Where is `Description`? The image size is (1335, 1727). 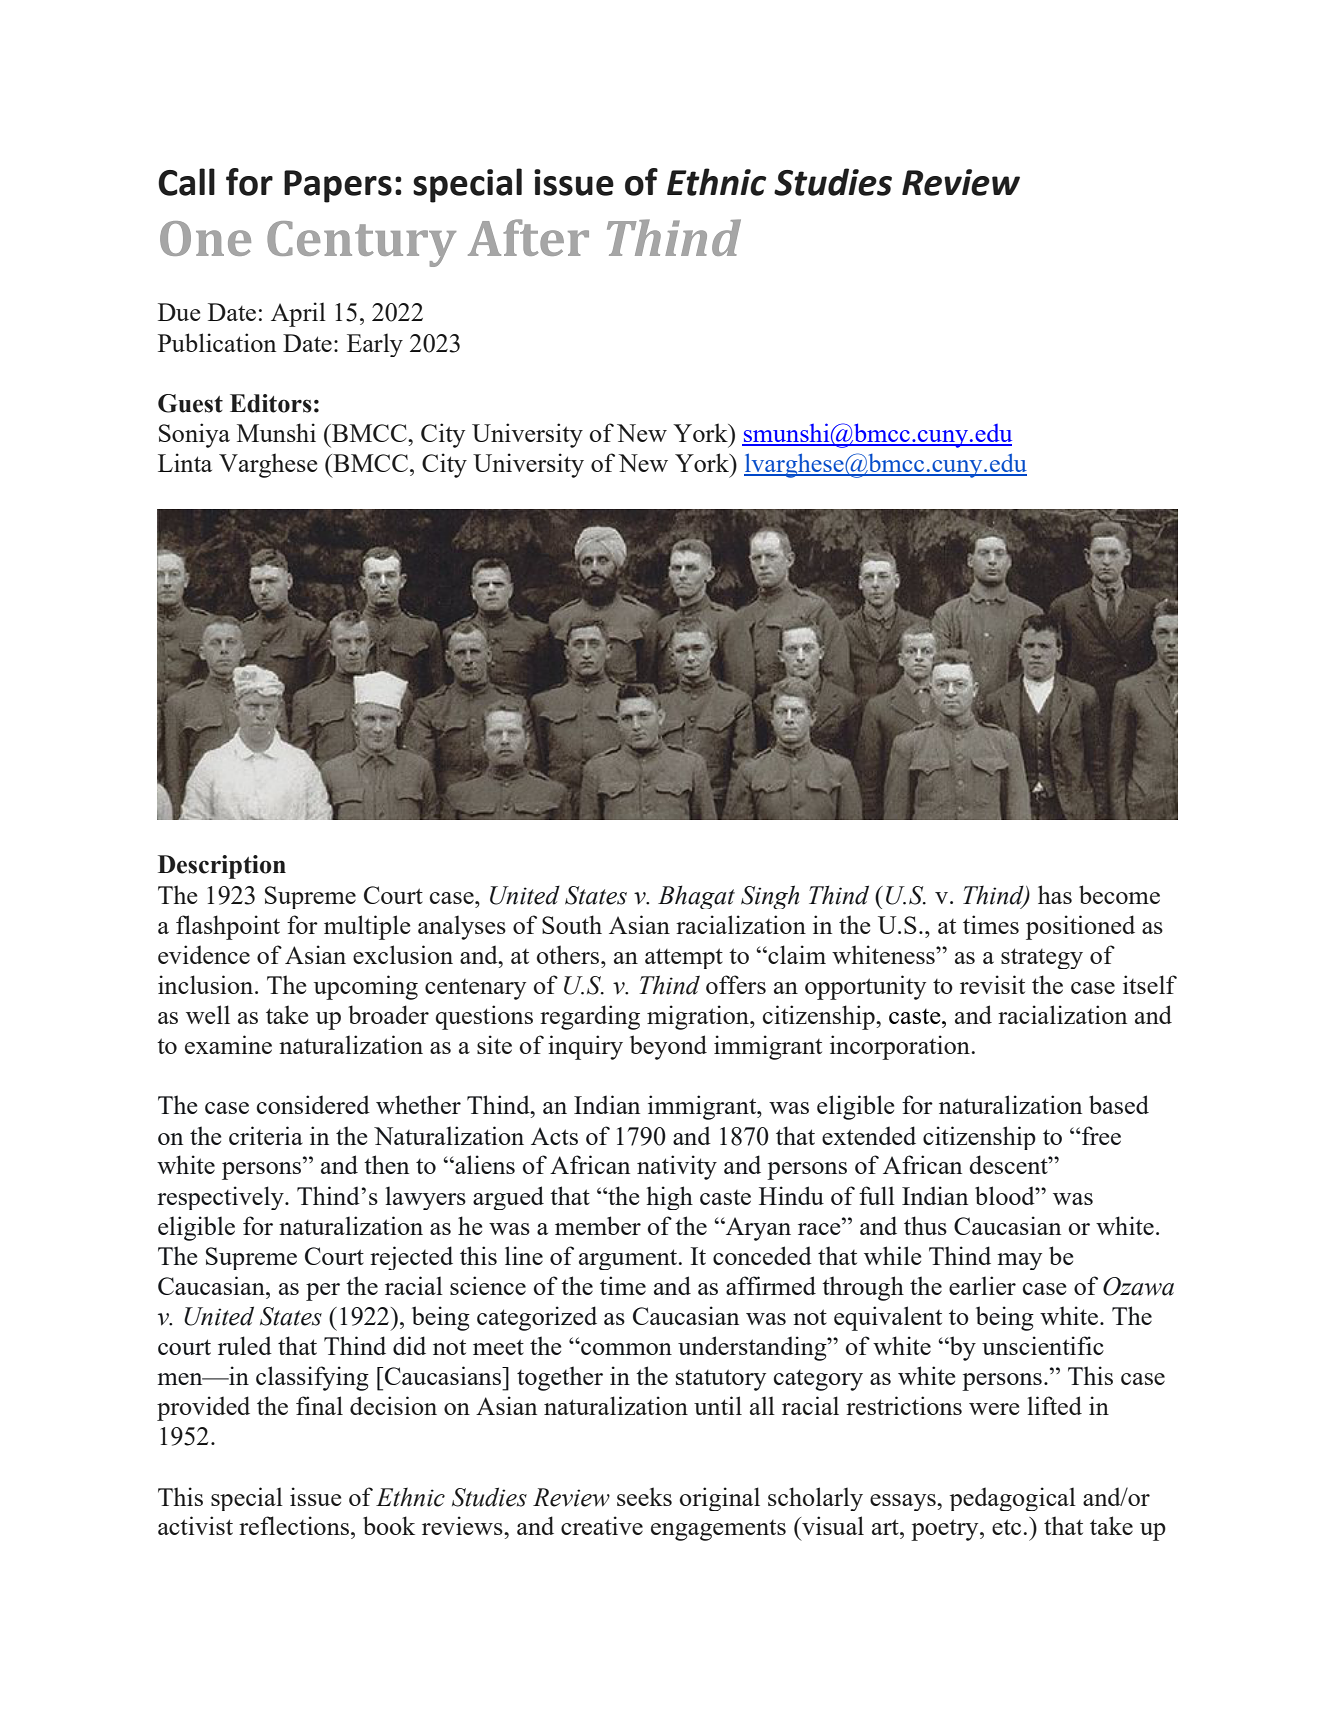
Description is located at coordinates (222, 867).
